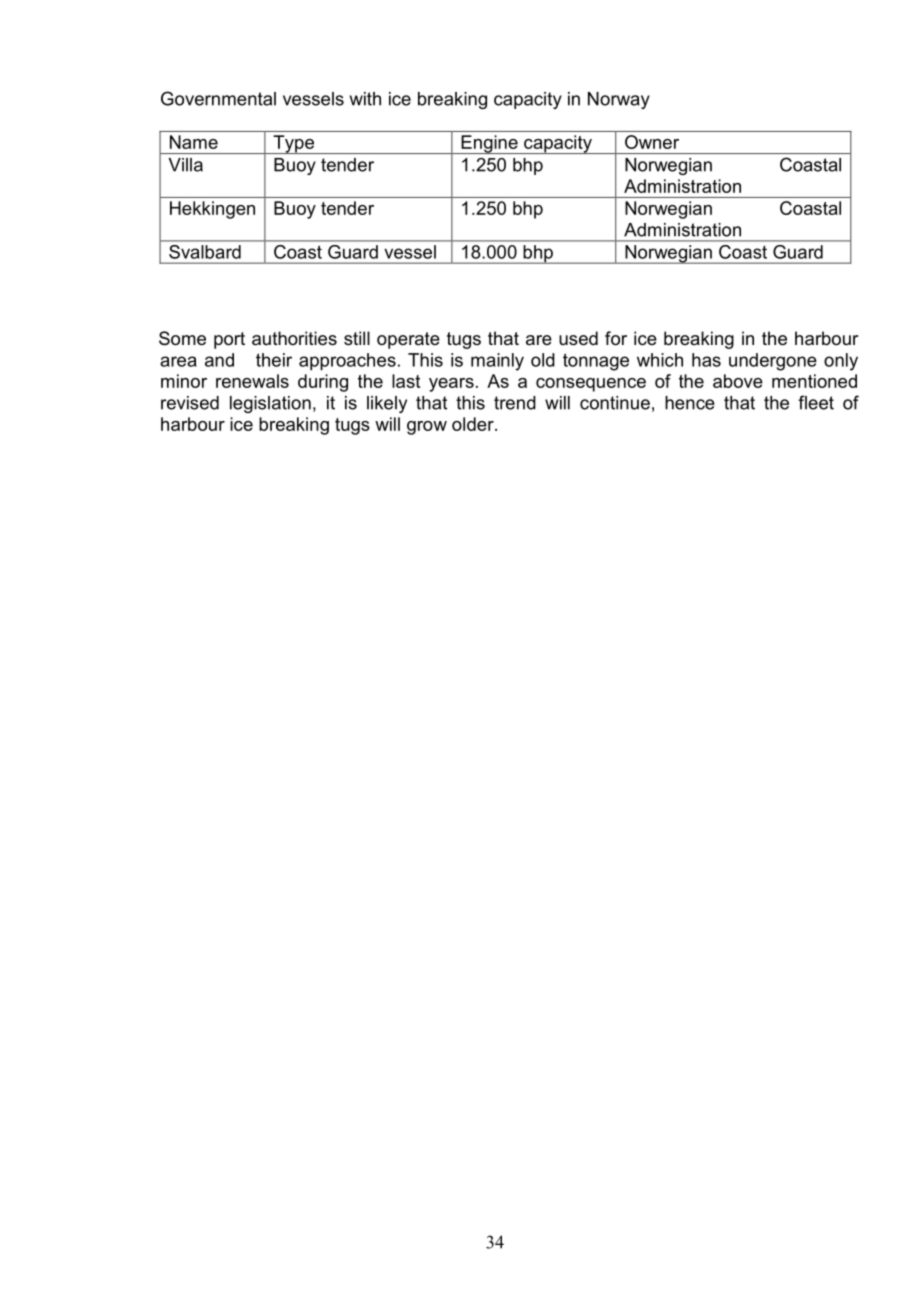 The width and height of the document is (924, 1308). What do you see at coordinates (497, 362) in the document?
I see `mainly` at bounding box center [497, 362].
